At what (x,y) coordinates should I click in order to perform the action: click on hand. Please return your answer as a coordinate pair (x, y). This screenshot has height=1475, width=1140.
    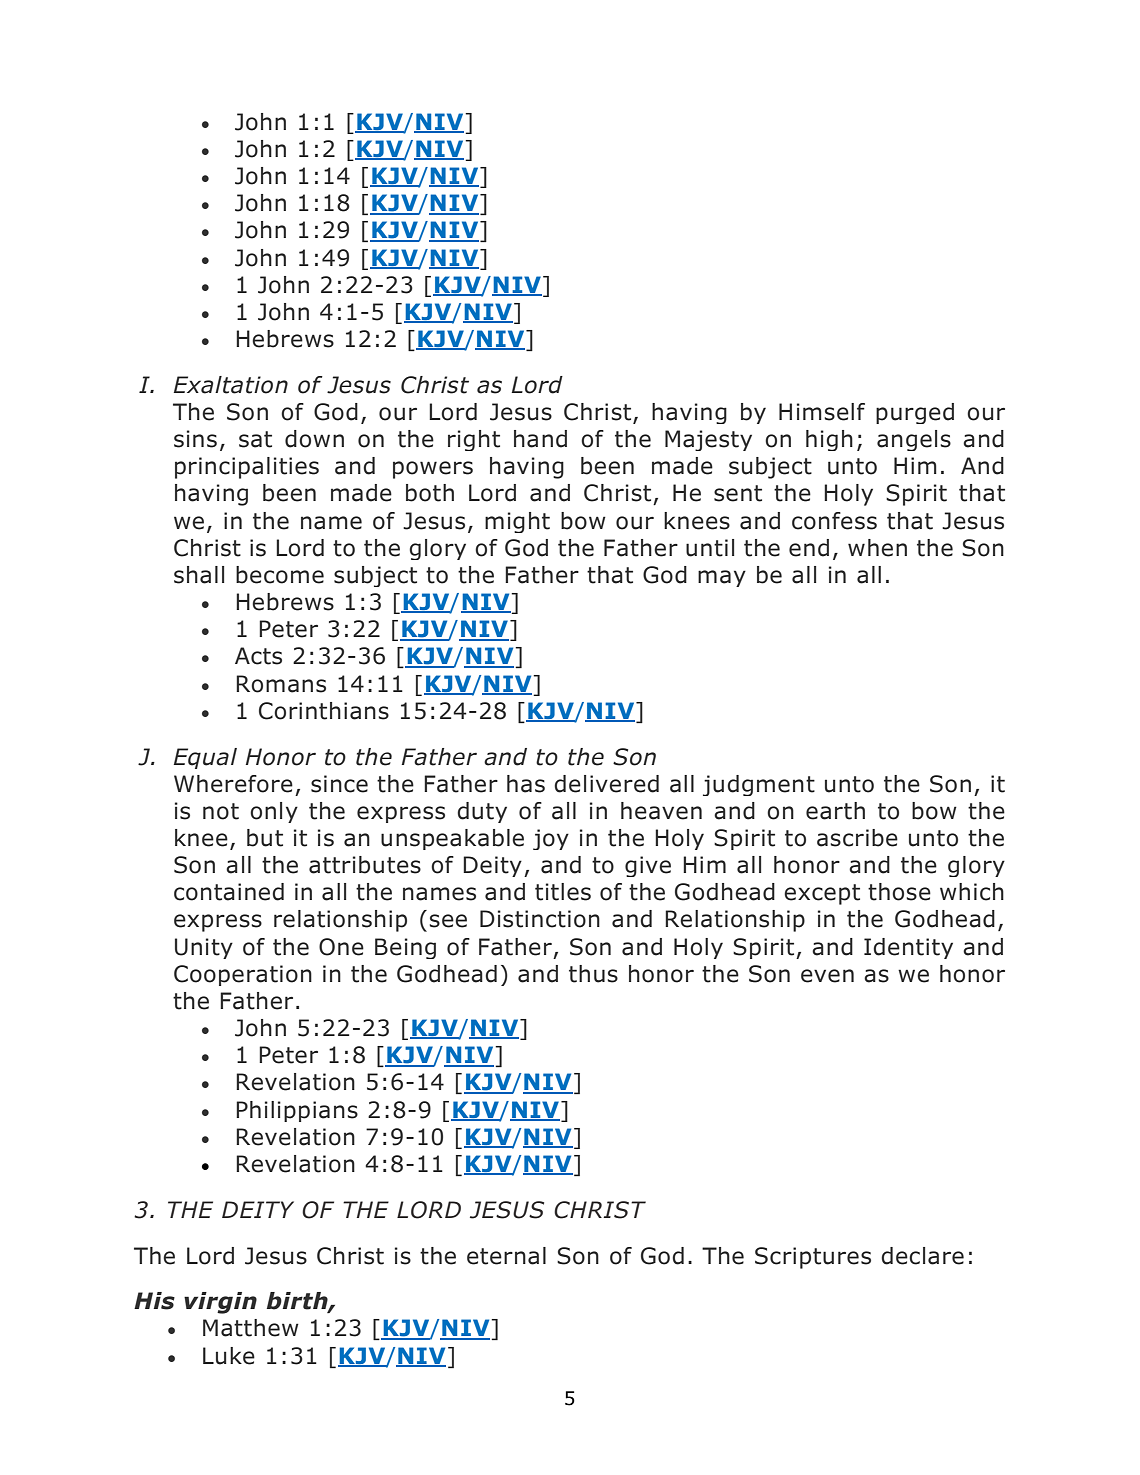
    Looking at the image, I should click on (540, 439).
